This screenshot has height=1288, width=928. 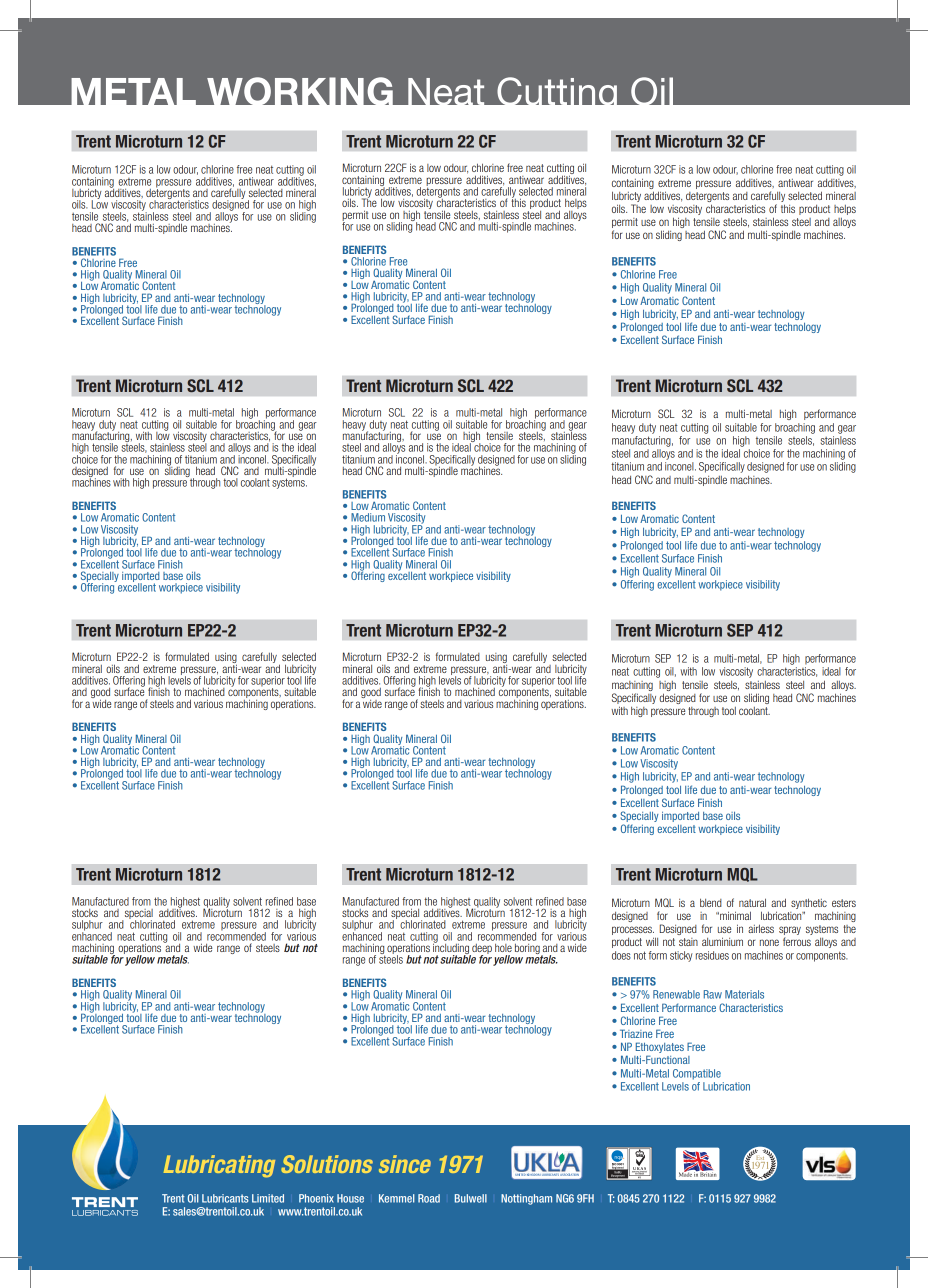 What do you see at coordinates (652, 941) in the screenshot?
I see `will` at bounding box center [652, 941].
